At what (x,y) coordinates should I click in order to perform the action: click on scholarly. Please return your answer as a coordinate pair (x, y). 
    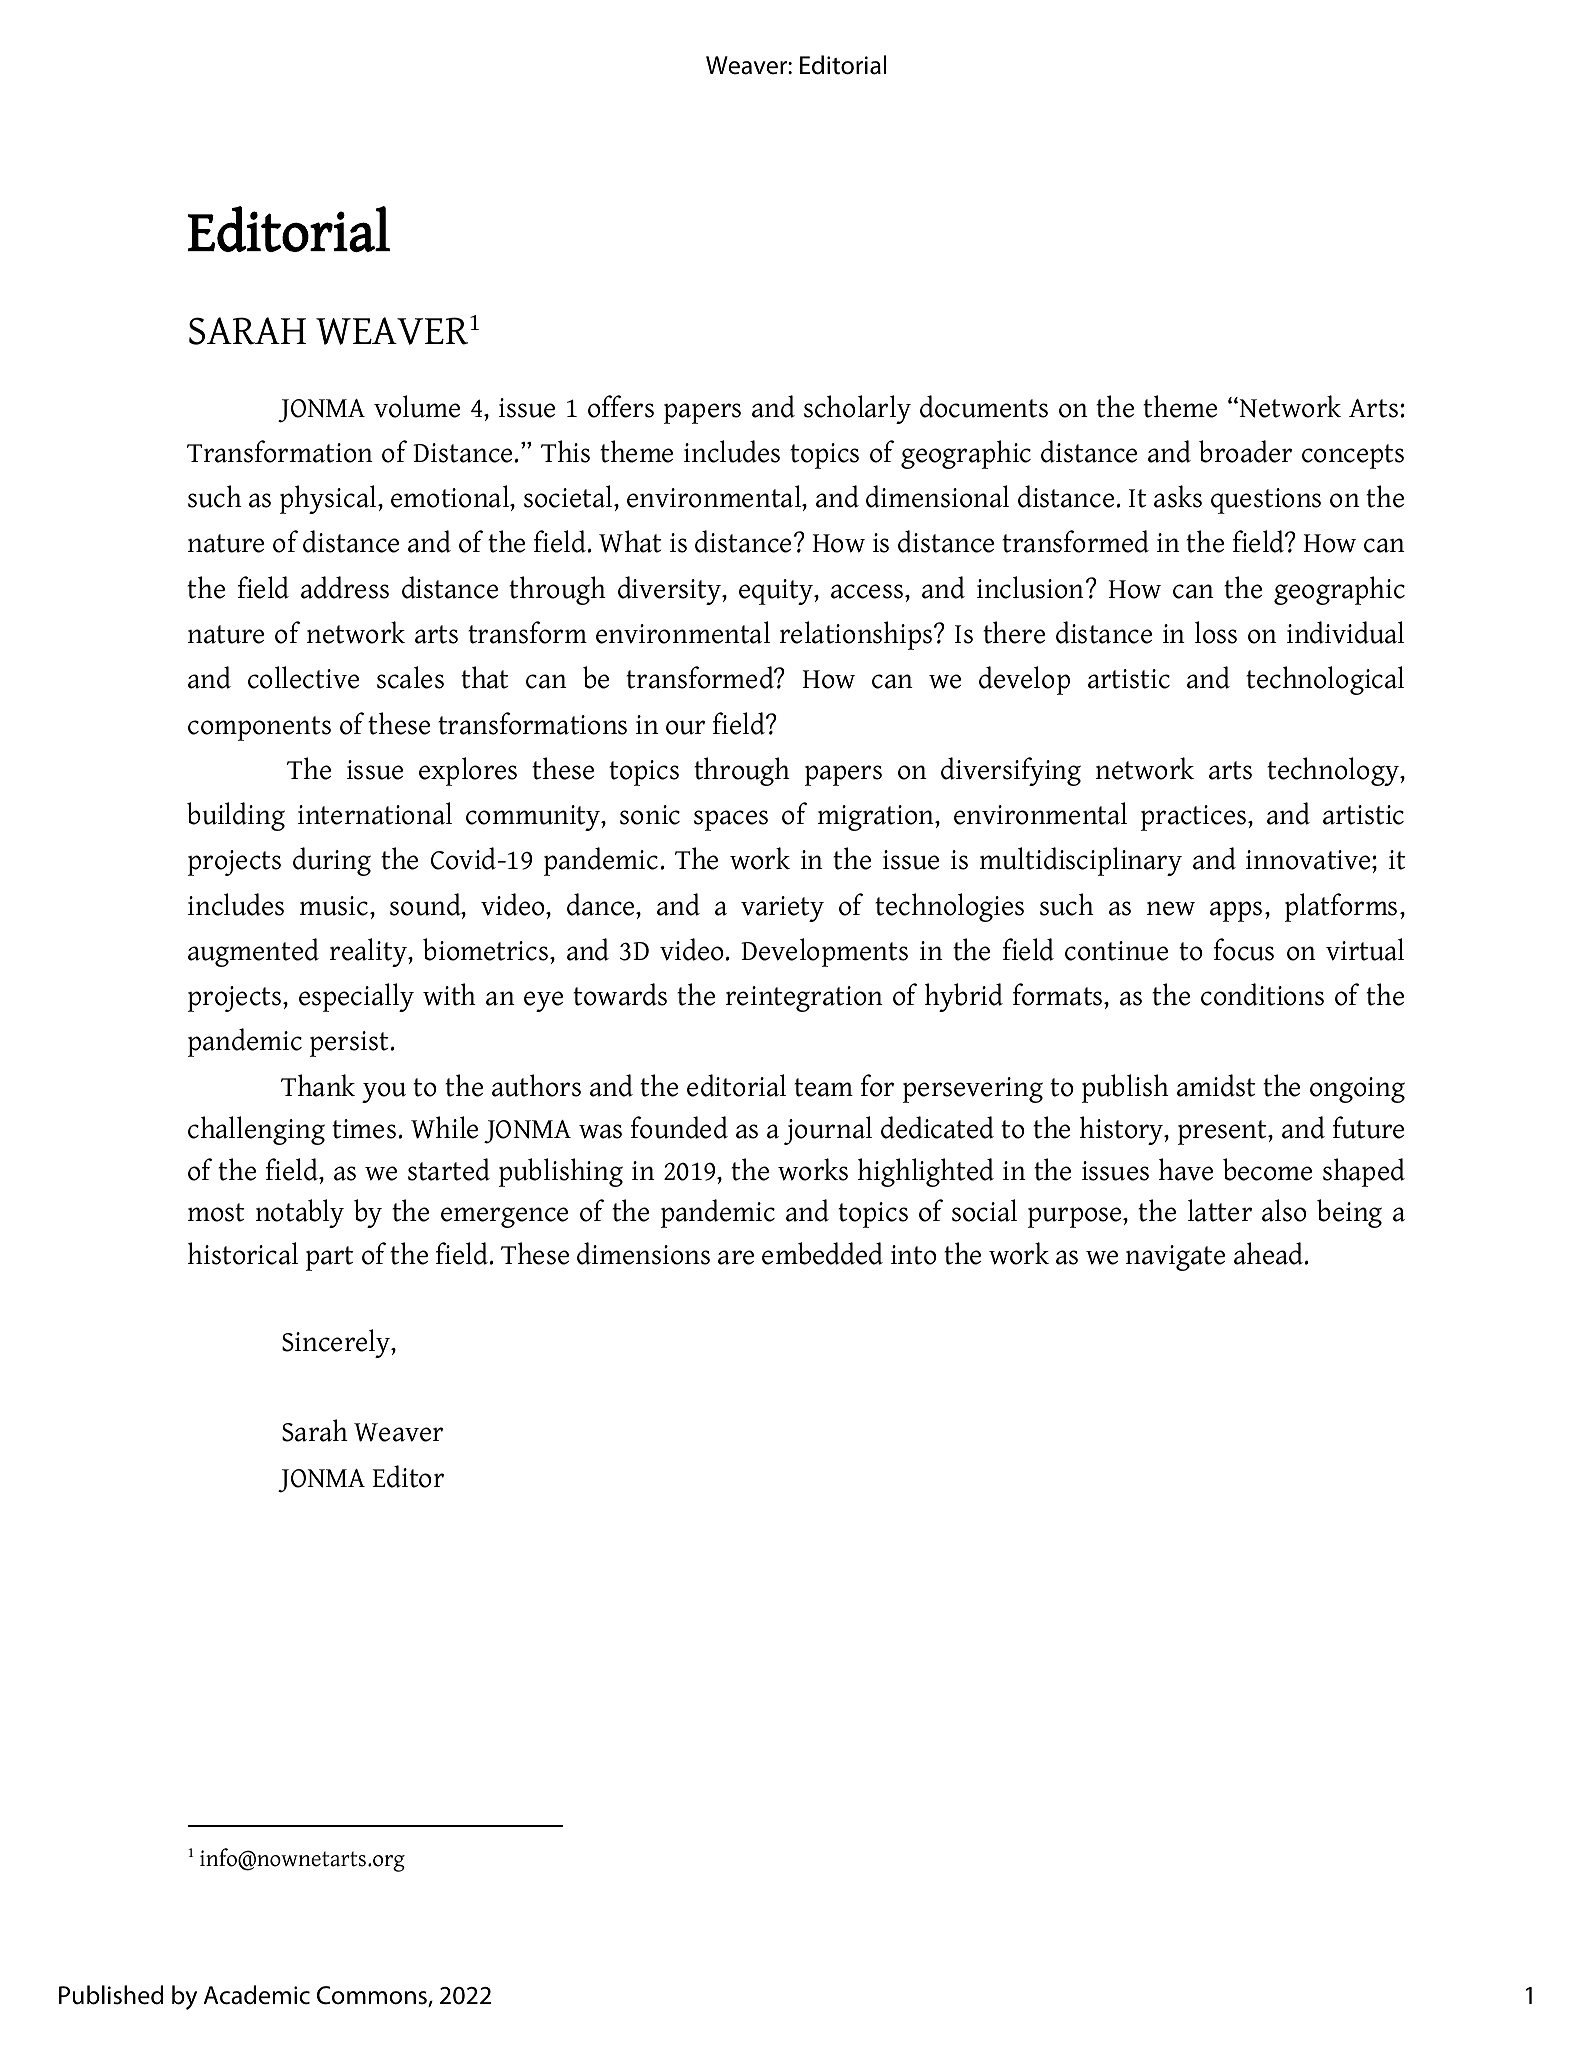
    Looking at the image, I should click on (857, 409).
